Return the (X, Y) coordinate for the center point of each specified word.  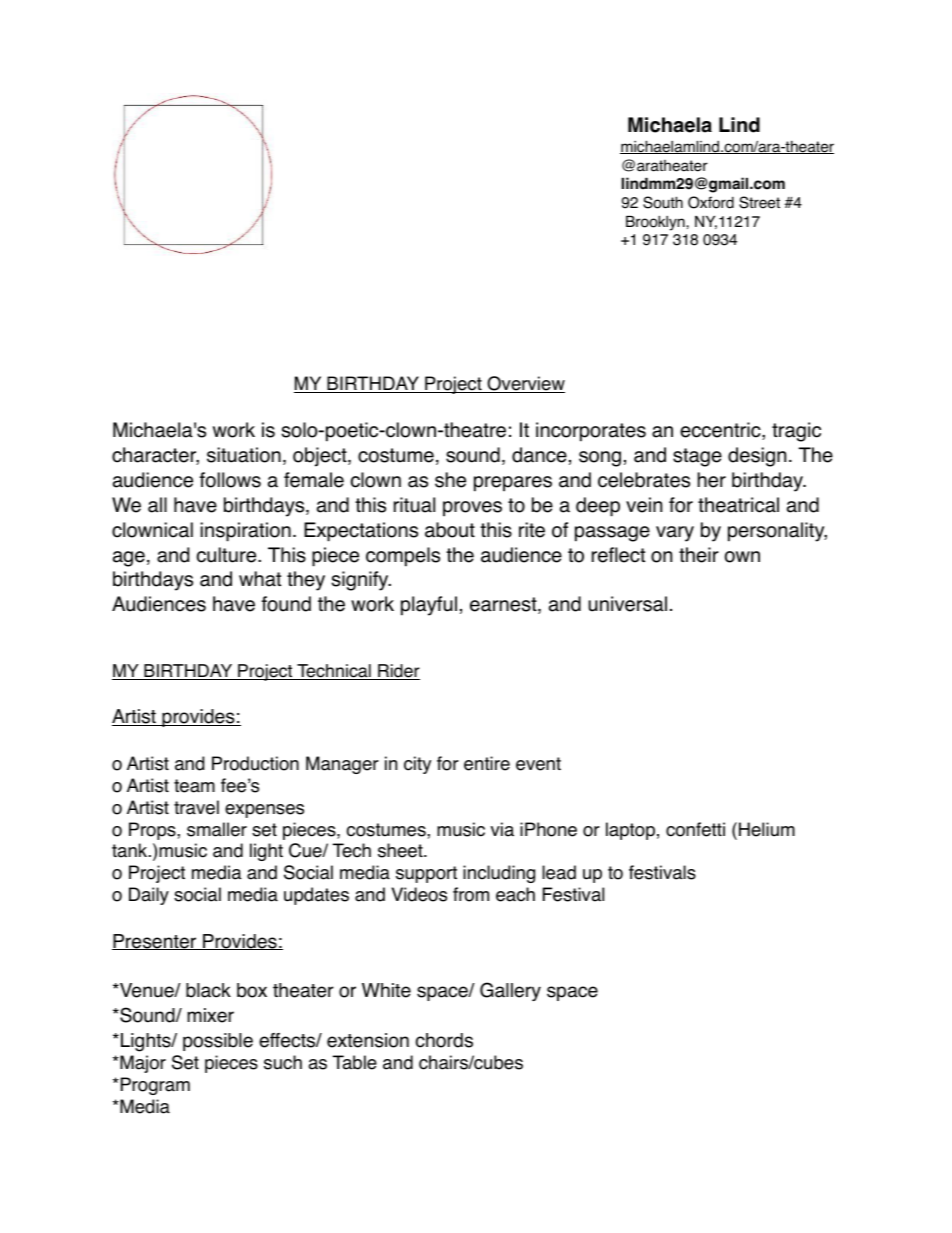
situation (244, 455)
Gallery (510, 991)
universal (627, 604)
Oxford (711, 202)
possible (218, 1042)
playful (429, 606)
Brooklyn (656, 223)
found (286, 604)
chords (444, 1040)
